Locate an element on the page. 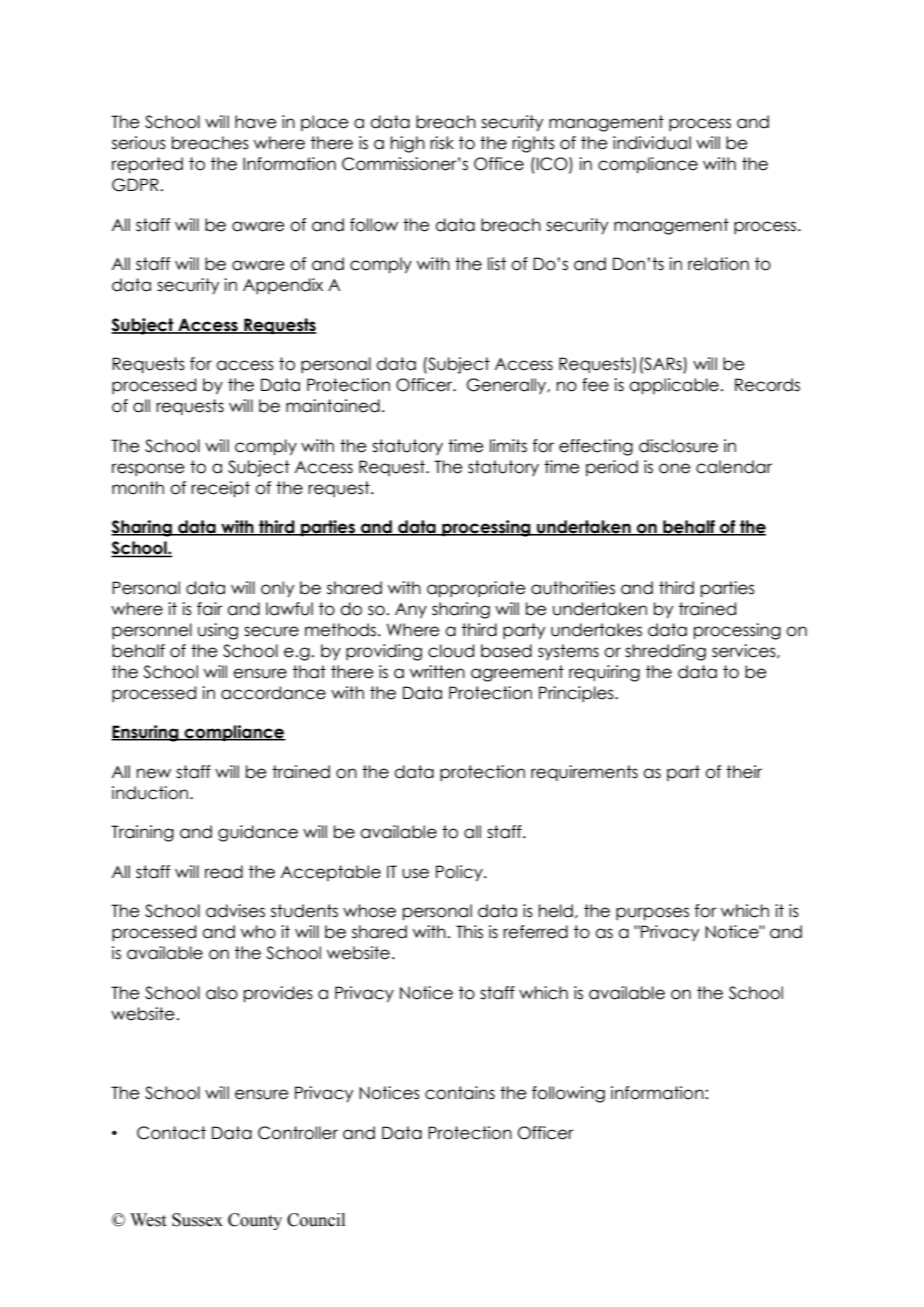 The image size is (924, 1307). risk is located at coordinates (442, 143).
